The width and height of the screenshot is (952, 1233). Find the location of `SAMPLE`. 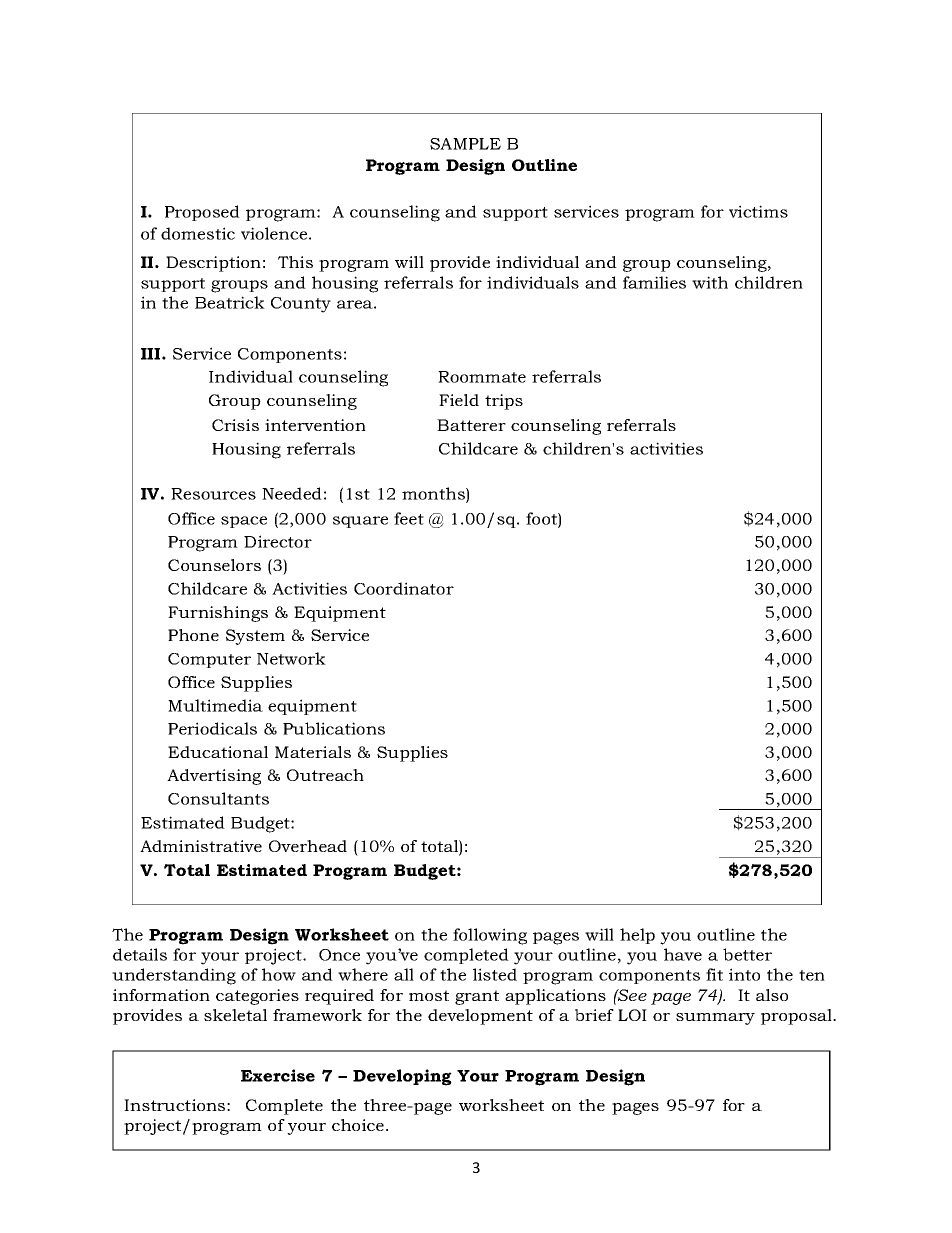

SAMPLE is located at coordinates (465, 144).
